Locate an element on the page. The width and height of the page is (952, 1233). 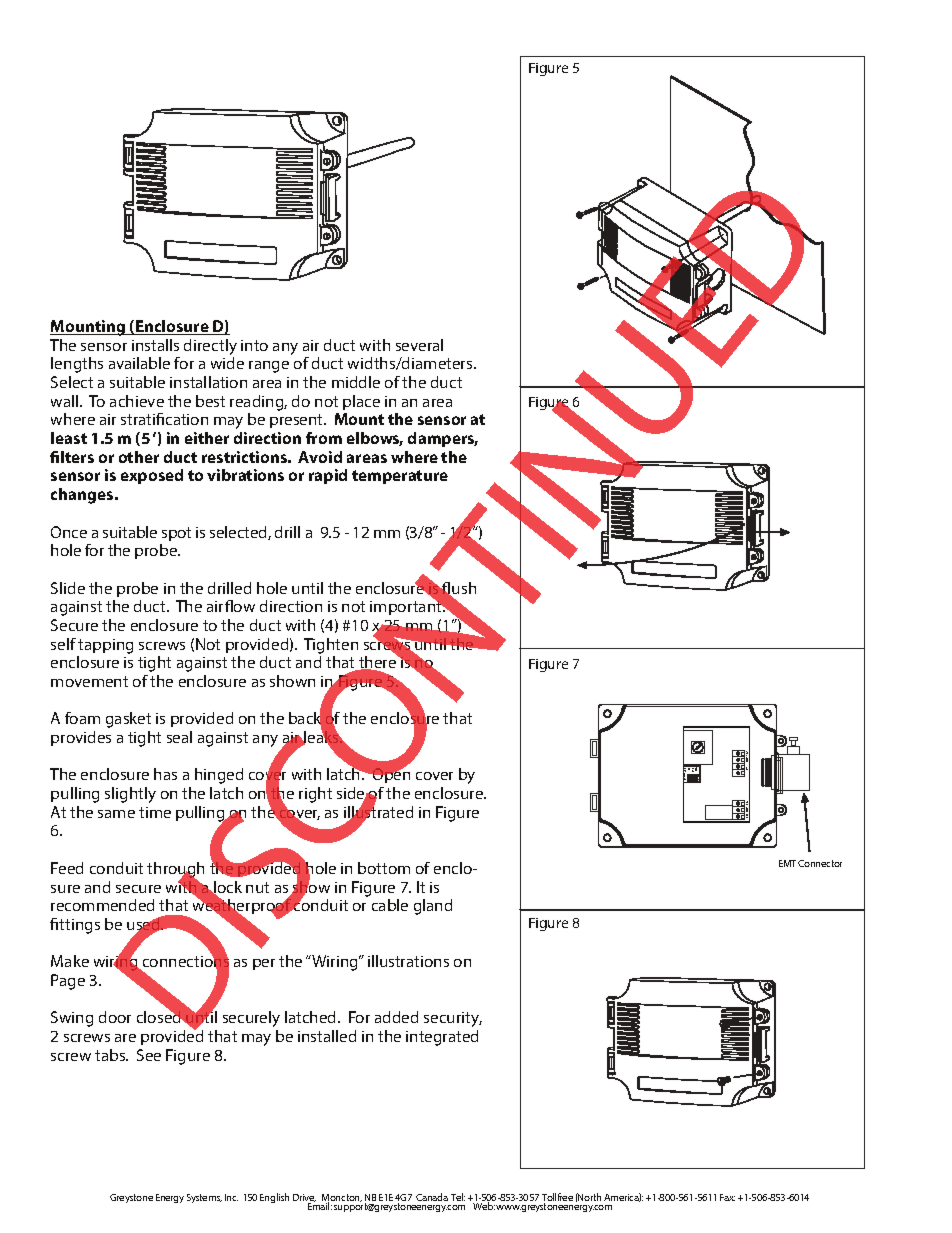
connections is located at coordinates (184, 962).
